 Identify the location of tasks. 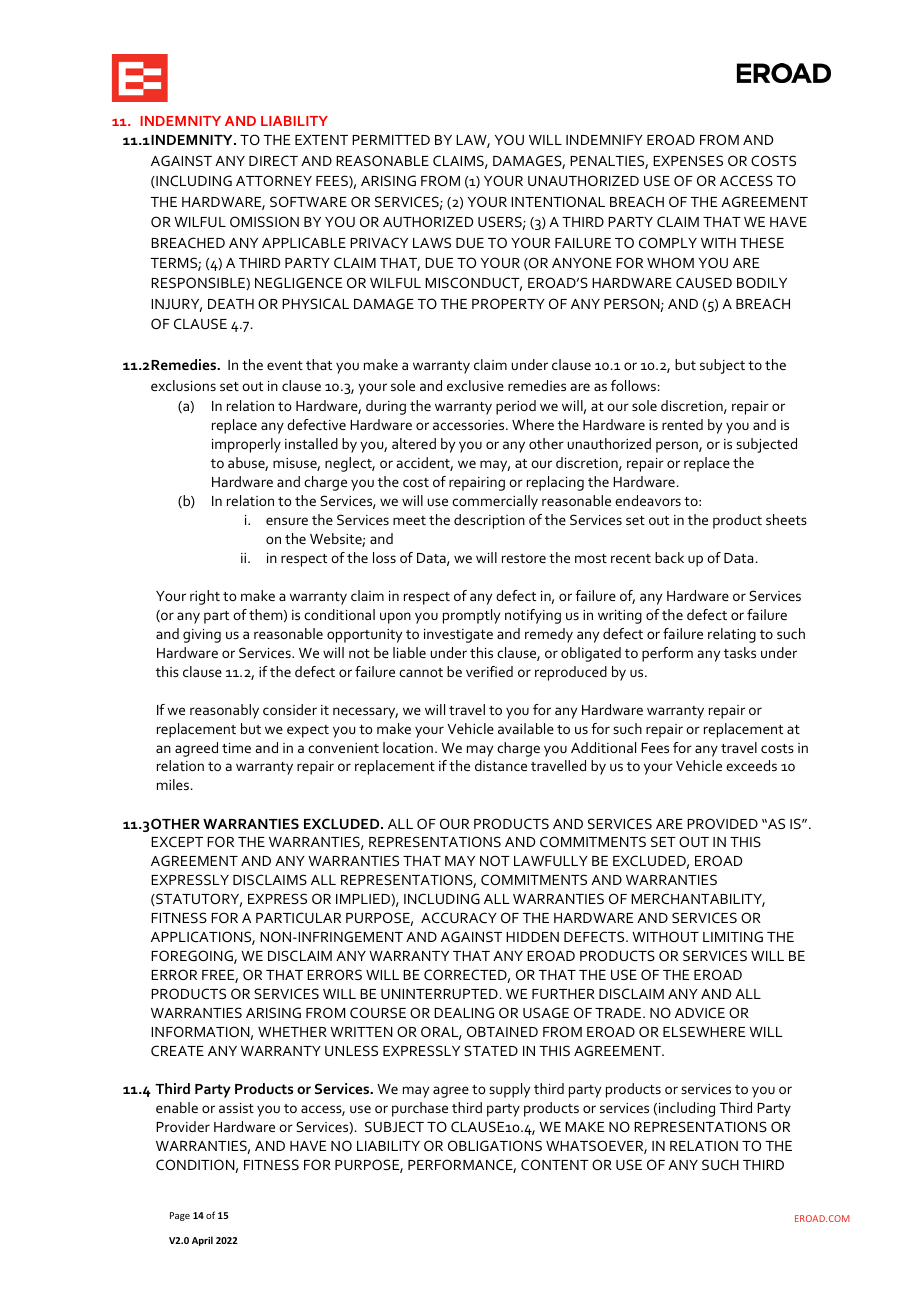
(740, 652).
